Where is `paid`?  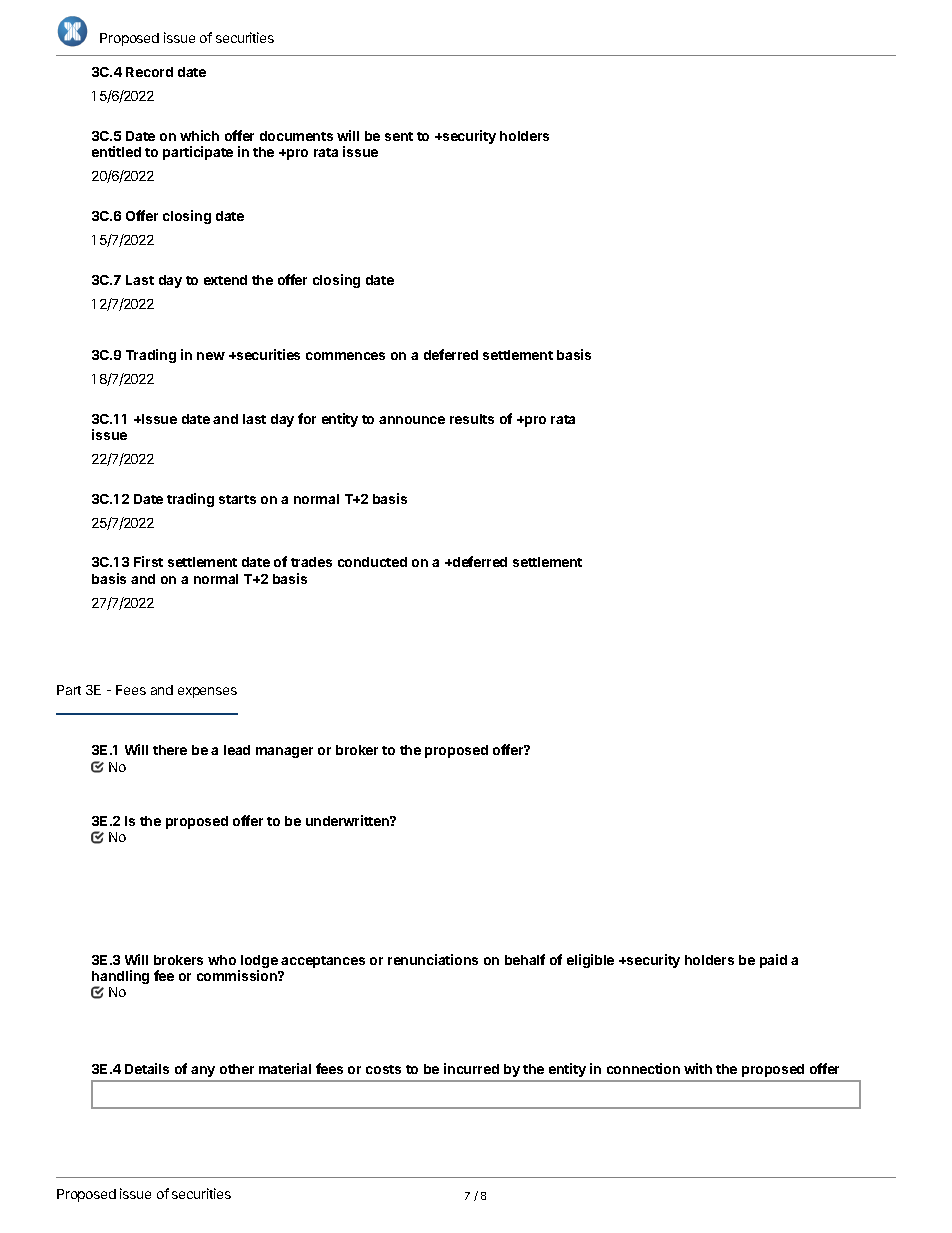 paid is located at coordinates (773, 961).
